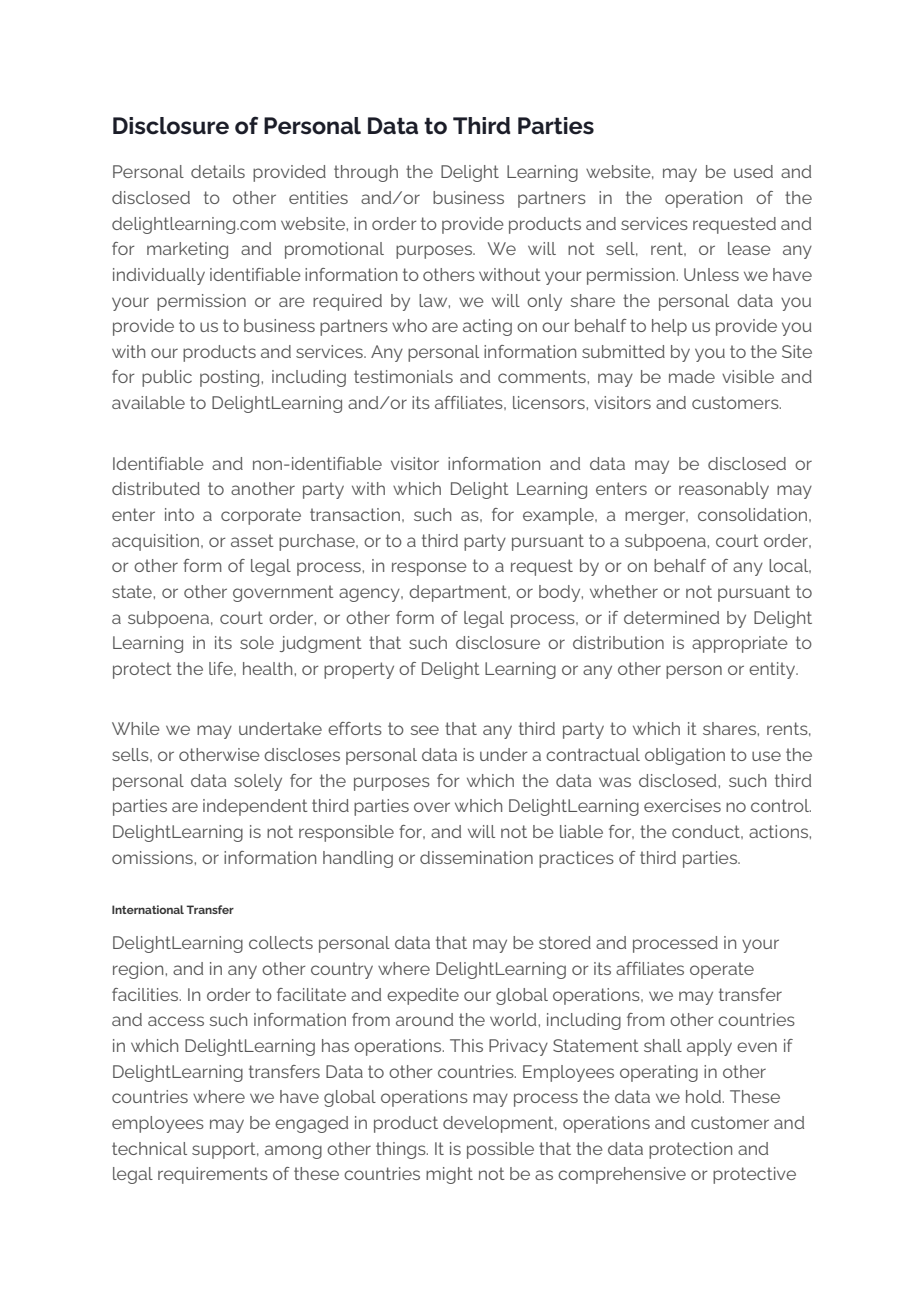 The width and height of the screenshot is (924, 1308). Describe the element at coordinates (225, 1150) in the screenshot. I see `support` at that location.
